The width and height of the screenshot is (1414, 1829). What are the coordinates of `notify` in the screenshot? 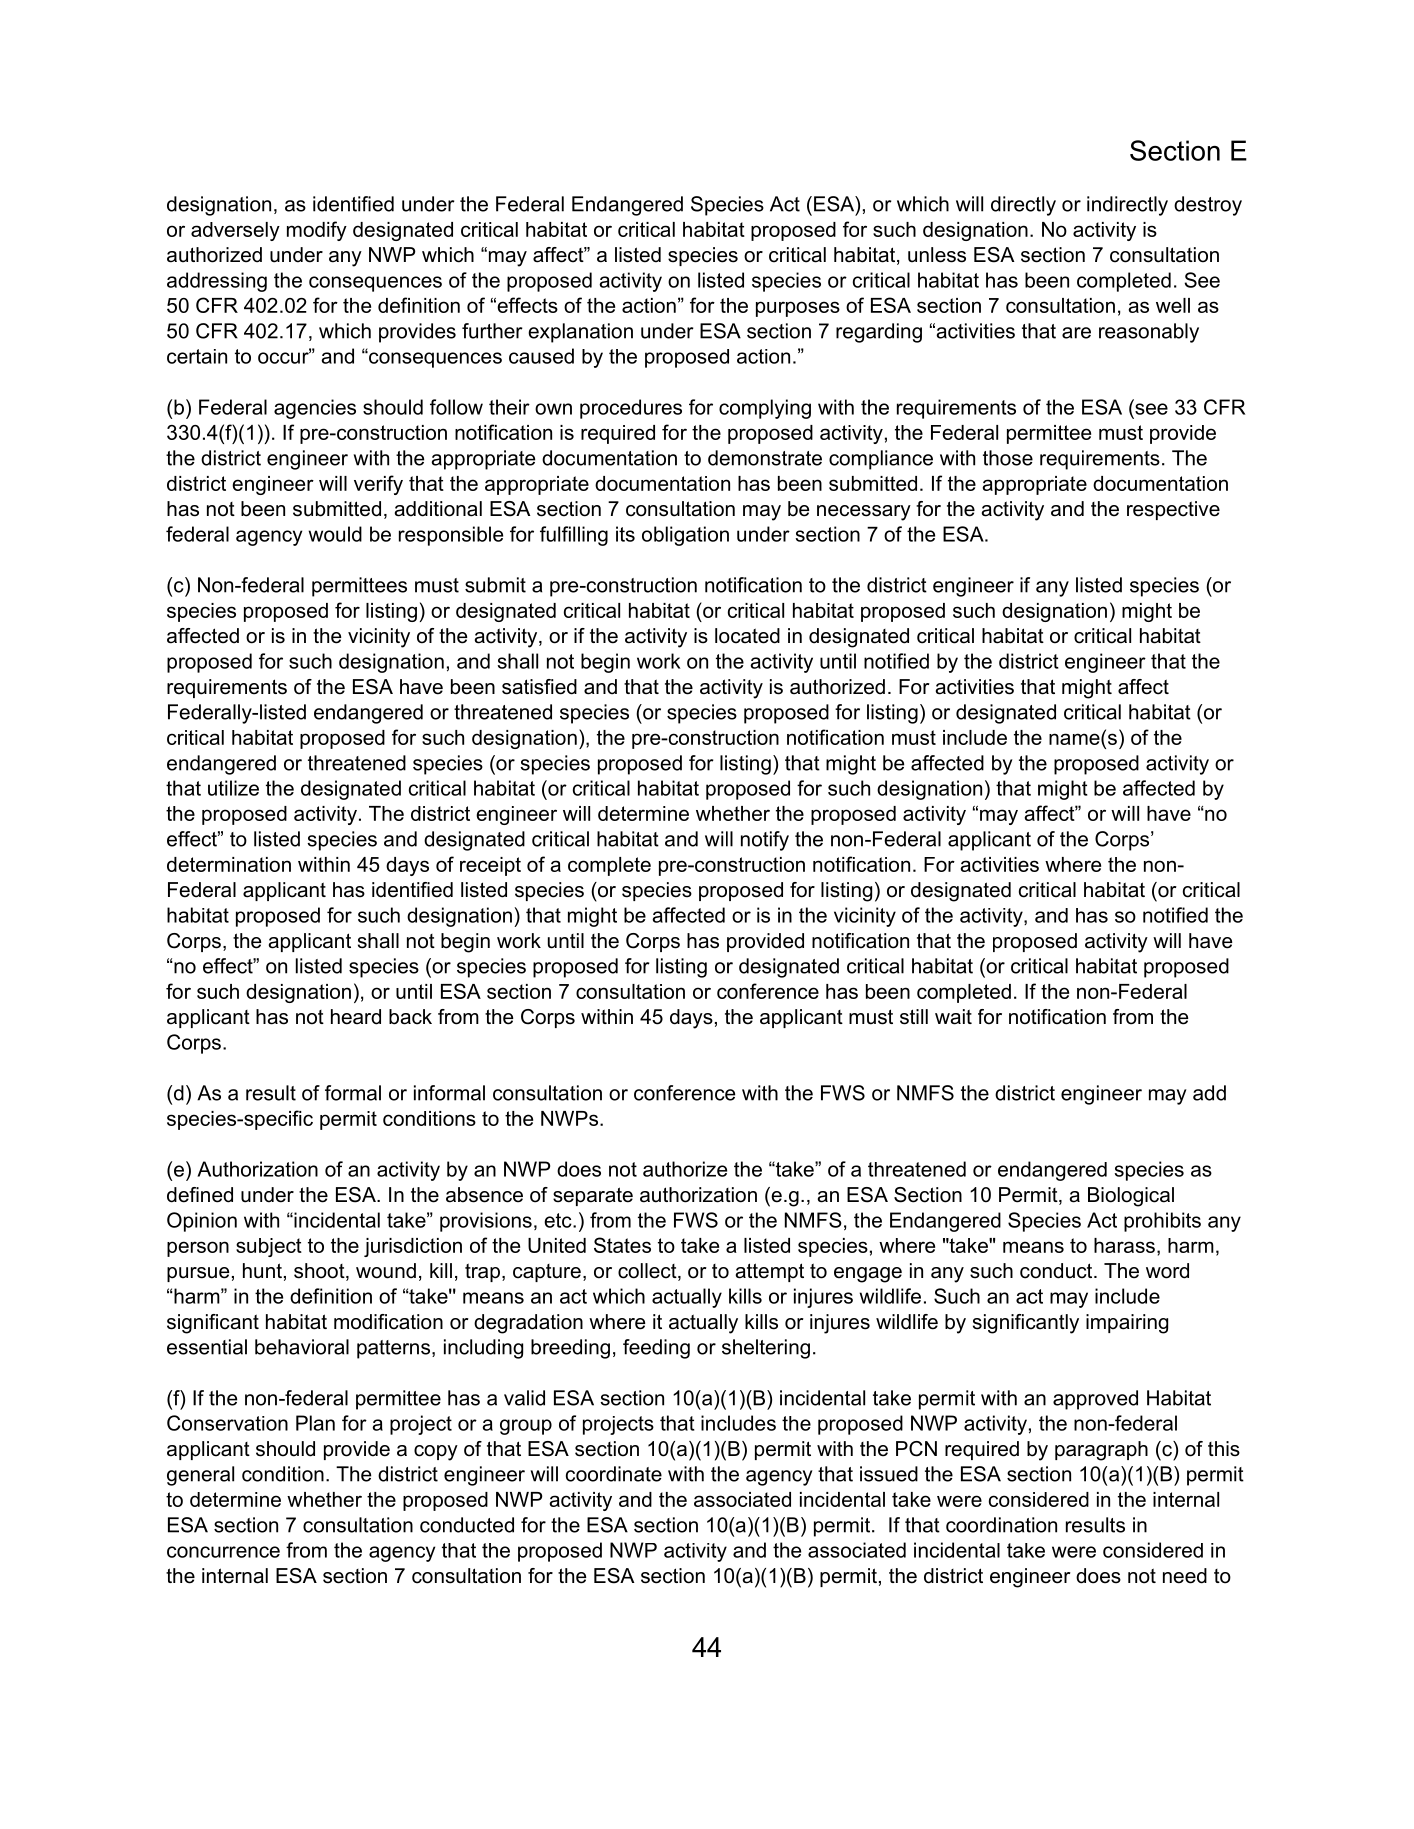 It's located at (765, 841).
